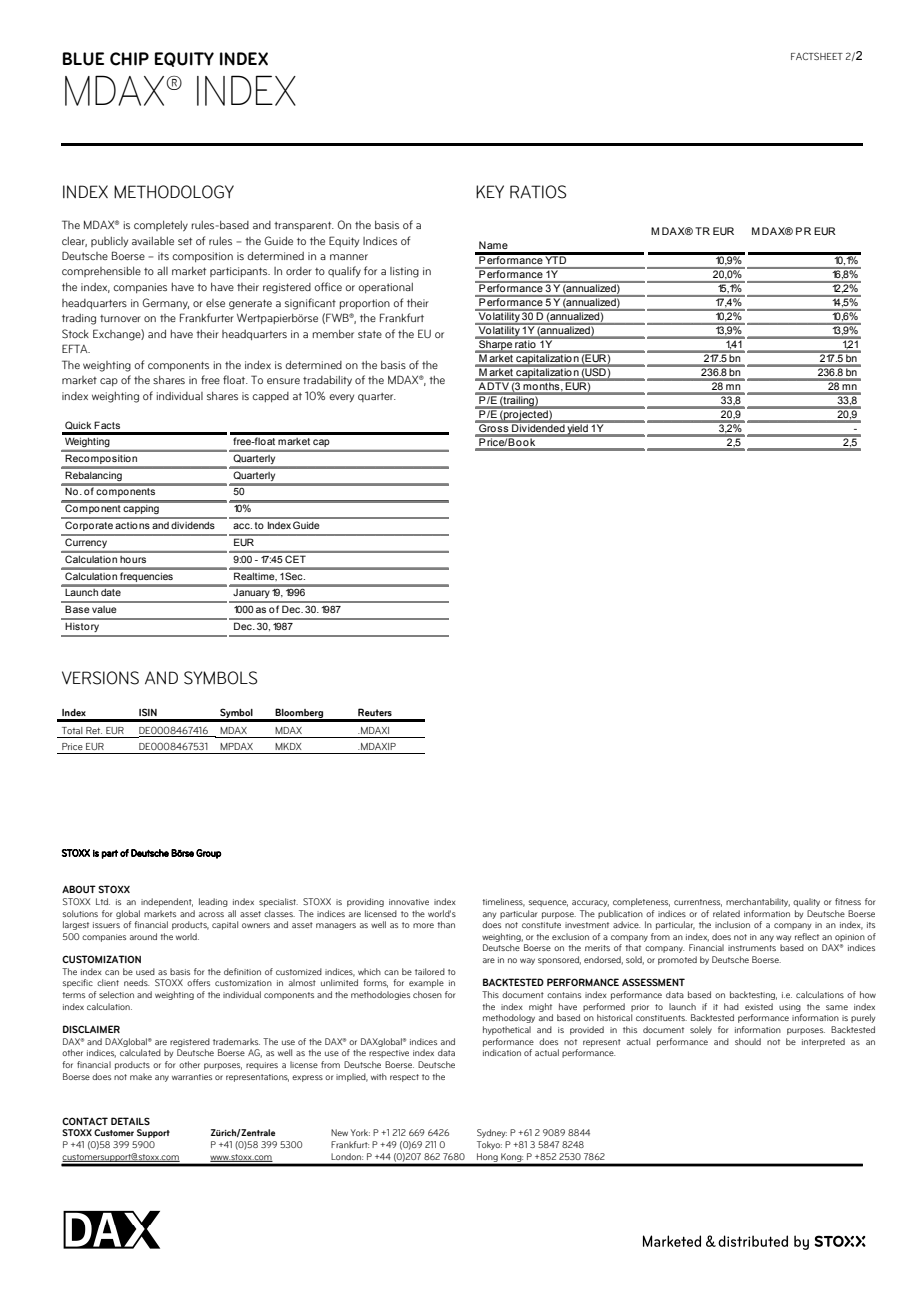  I want to click on Reuters, so click(375, 712).
